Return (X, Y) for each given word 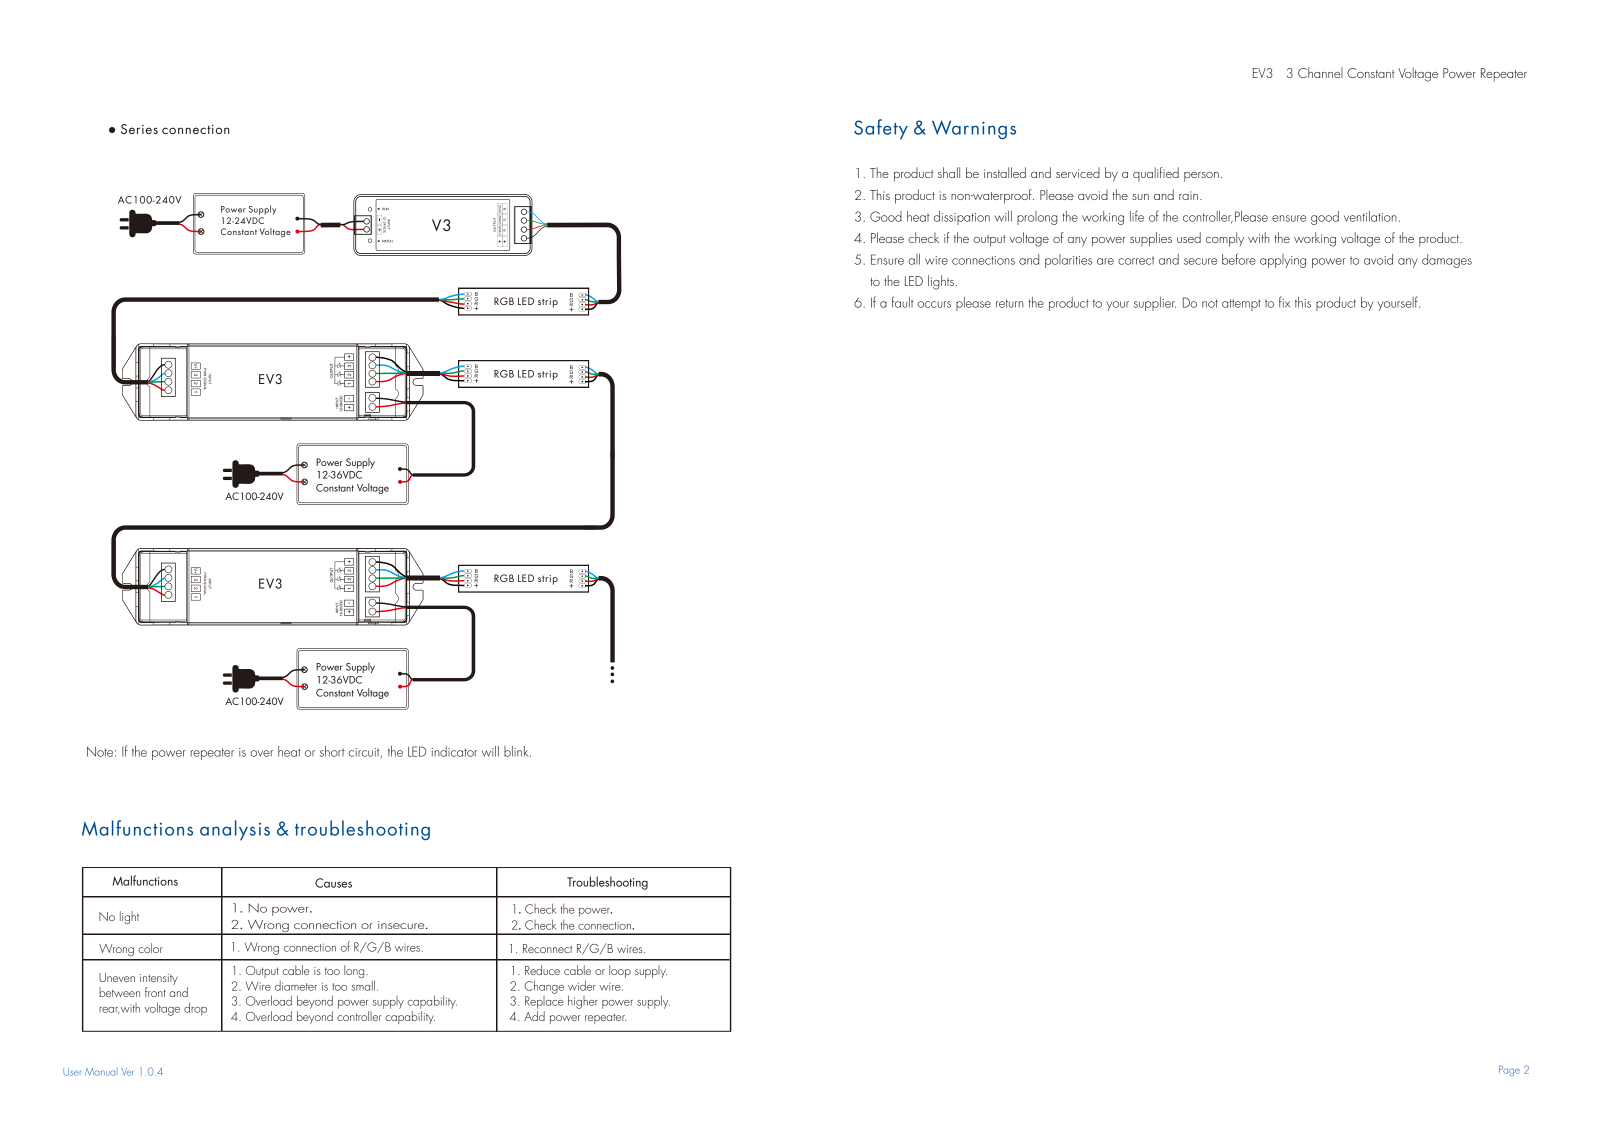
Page (1509, 1070)
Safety (881, 129)
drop (195, 1009)
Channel (1320, 72)
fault (902, 302)
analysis (235, 830)
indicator (454, 751)
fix (1284, 302)
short (332, 751)
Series (139, 129)
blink (517, 751)
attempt (1241, 305)
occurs (934, 304)
